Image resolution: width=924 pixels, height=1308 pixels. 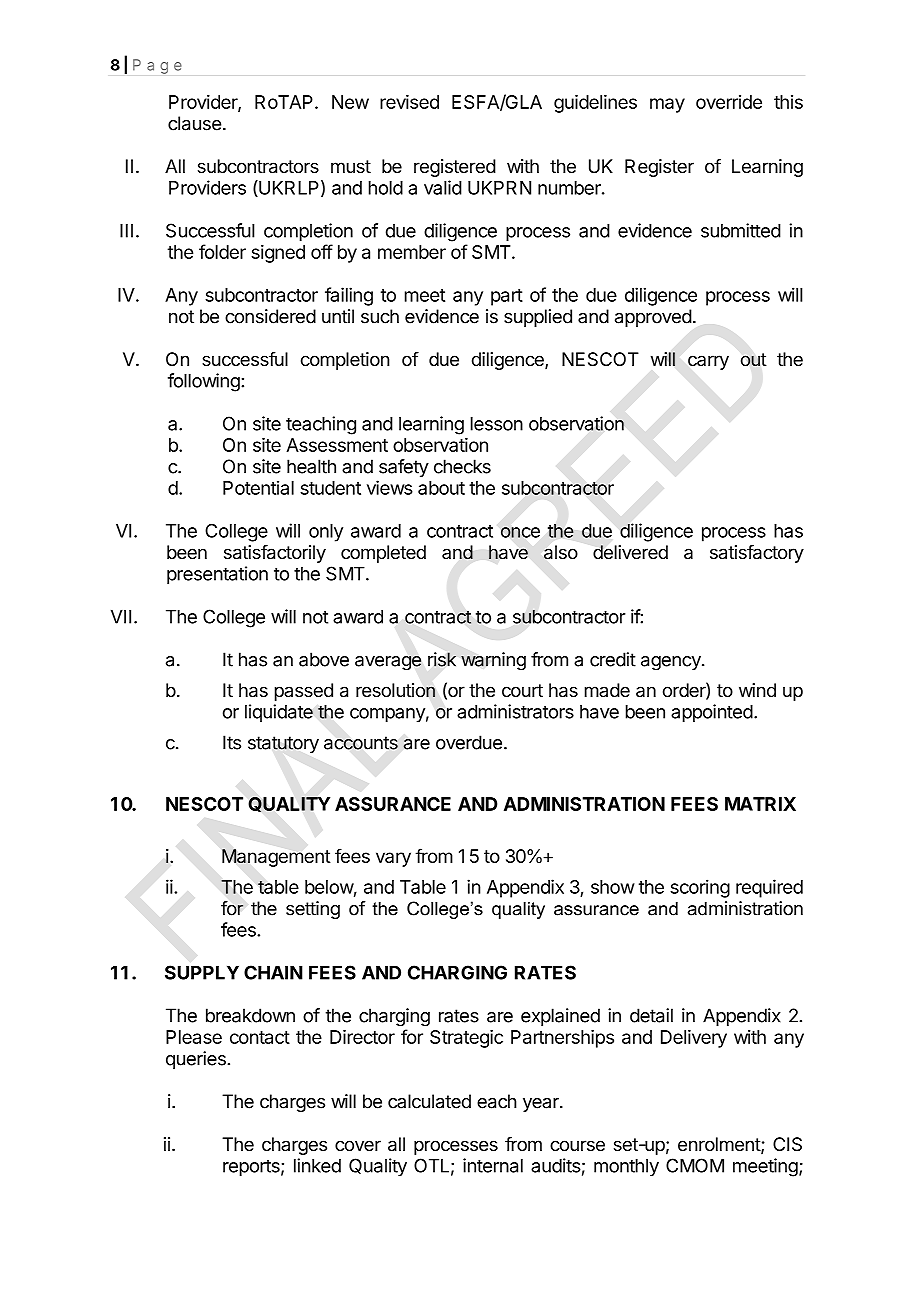 What do you see at coordinates (757, 554) in the image?
I see `satisfactory` at bounding box center [757, 554].
